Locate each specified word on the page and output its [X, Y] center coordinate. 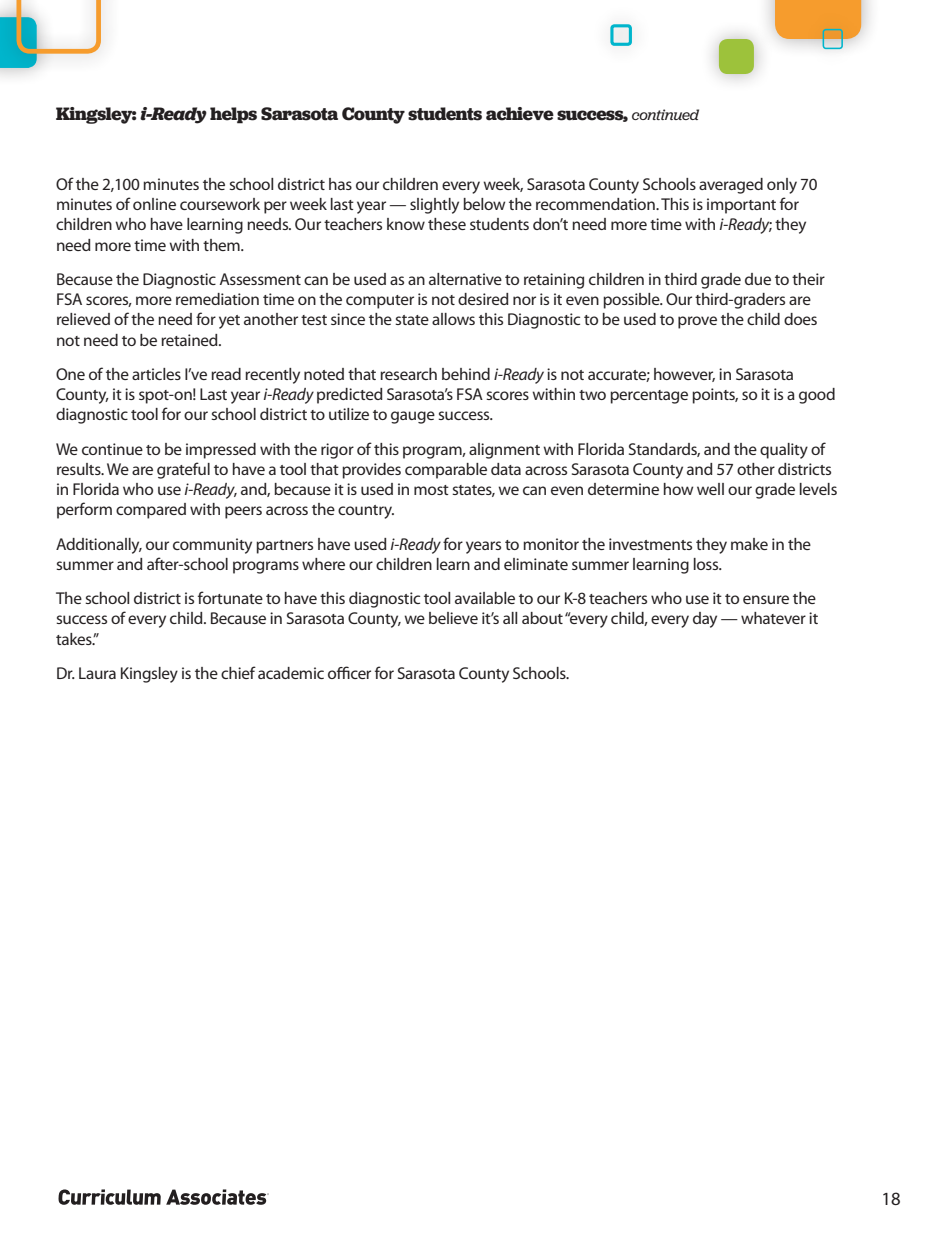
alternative [465, 279]
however [684, 375]
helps [233, 115]
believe [453, 618]
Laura [97, 673]
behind [466, 374]
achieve [520, 114]
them [222, 245]
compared [151, 511]
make [749, 544]
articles [156, 374]
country [366, 512]
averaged [731, 186]
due [758, 279]
